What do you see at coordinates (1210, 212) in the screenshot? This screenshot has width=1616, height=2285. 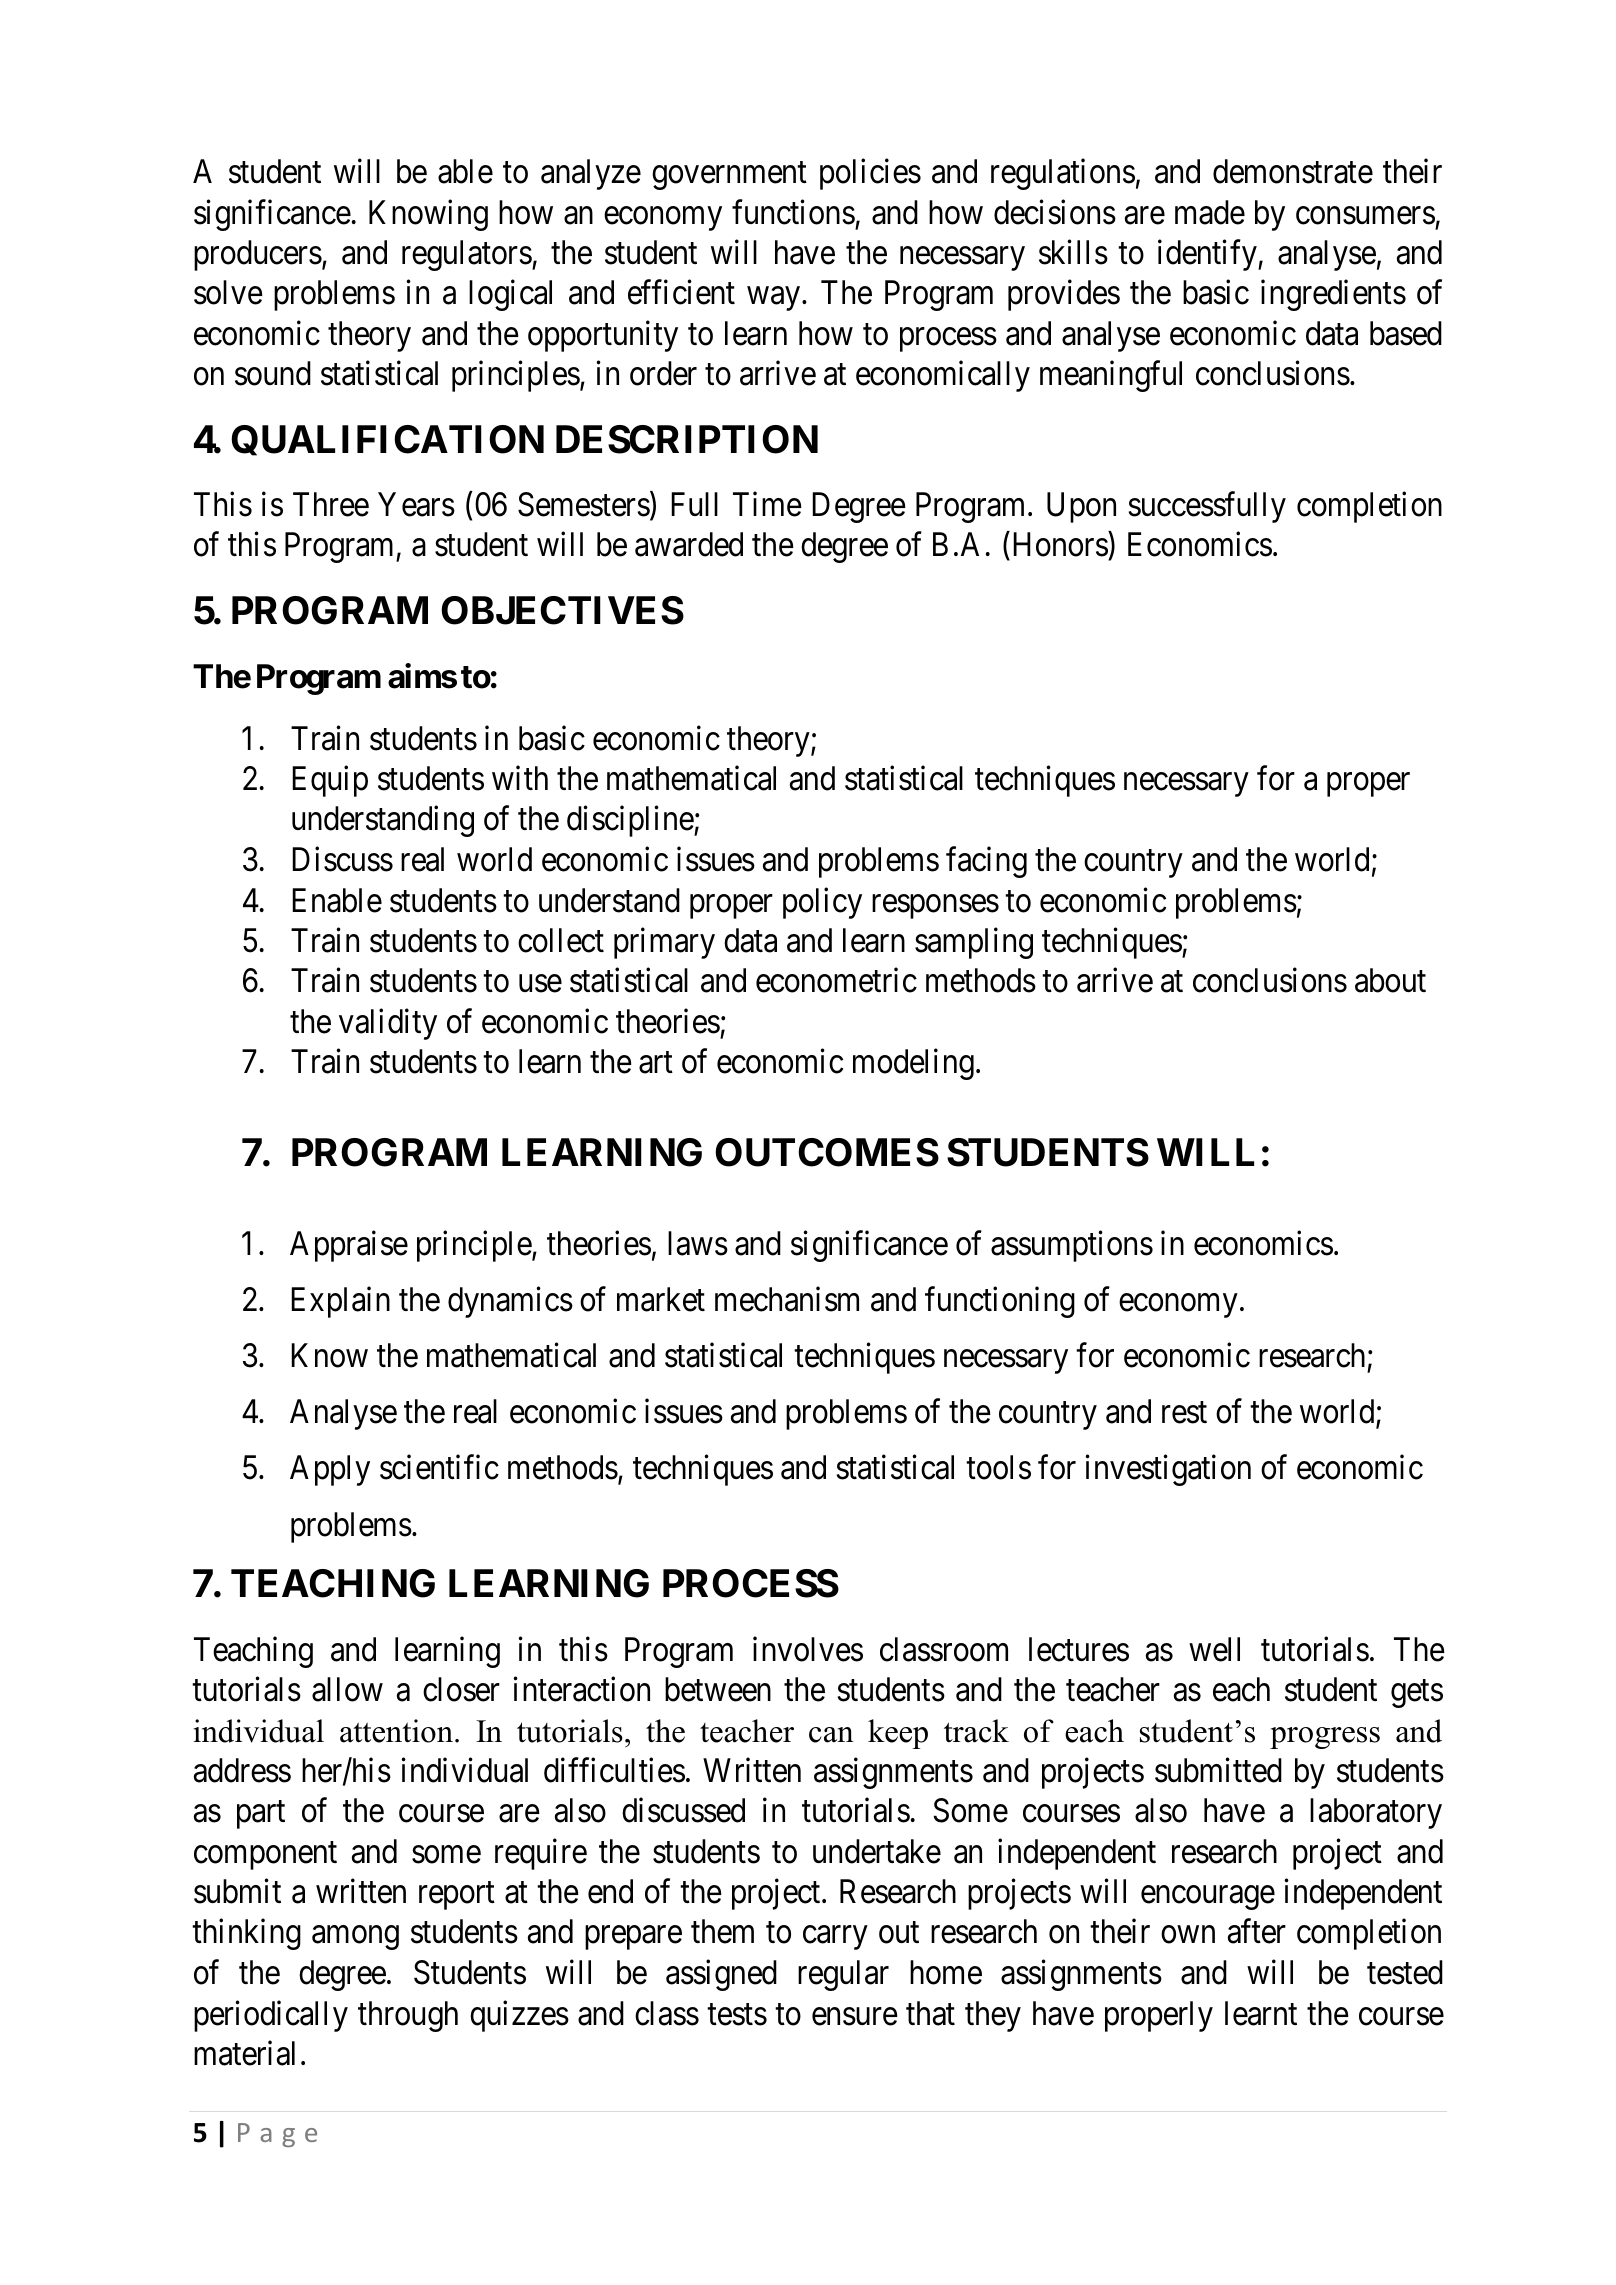 I see `made` at bounding box center [1210, 212].
